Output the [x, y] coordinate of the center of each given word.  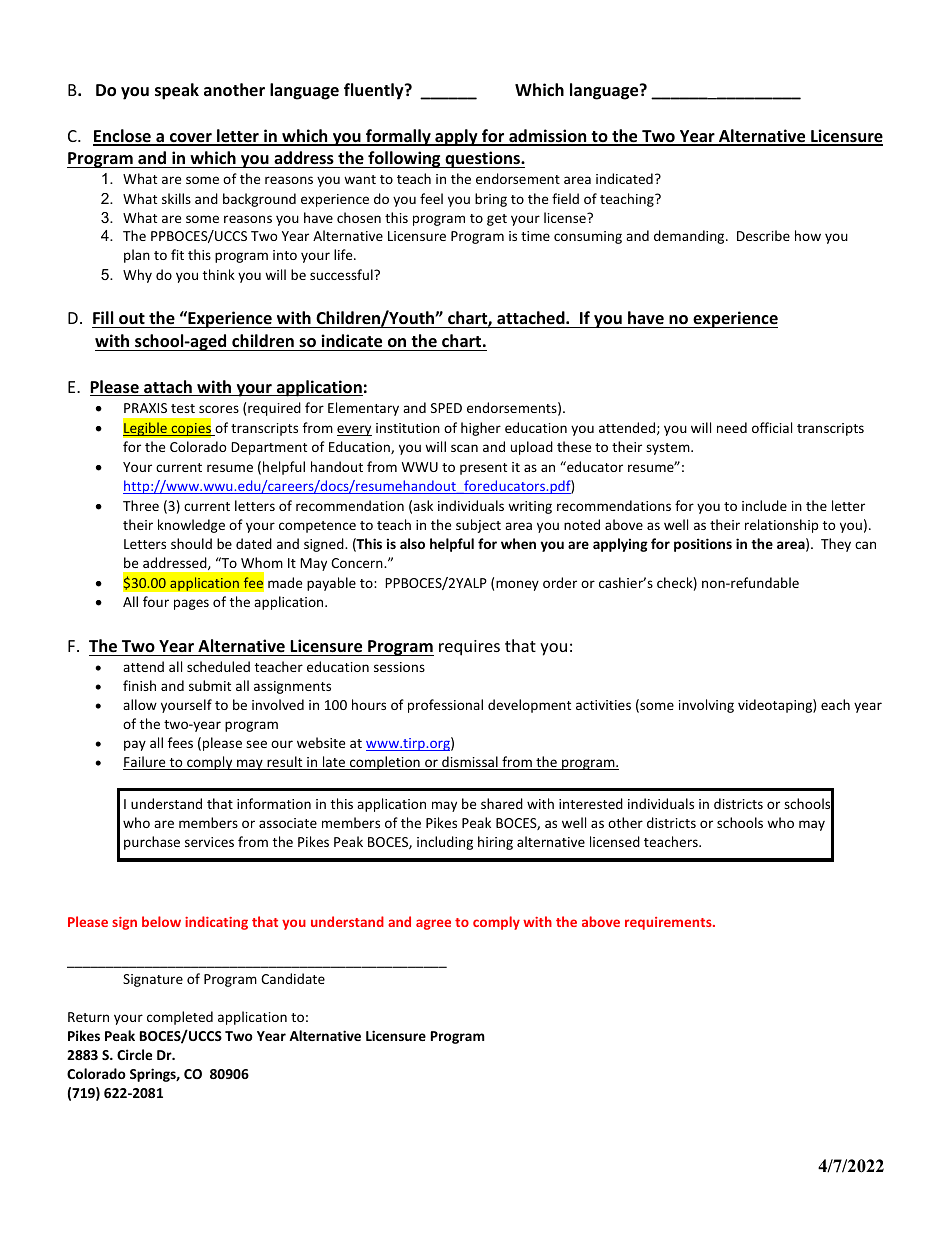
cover [190, 139]
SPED [446, 408]
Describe [763, 235]
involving [706, 706]
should [191, 543]
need [732, 427]
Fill [103, 317]
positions [703, 545]
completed [180, 1018]
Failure [145, 763]
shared [502, 803]
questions [482, 159]
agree [433, 924]
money [517, 585]
